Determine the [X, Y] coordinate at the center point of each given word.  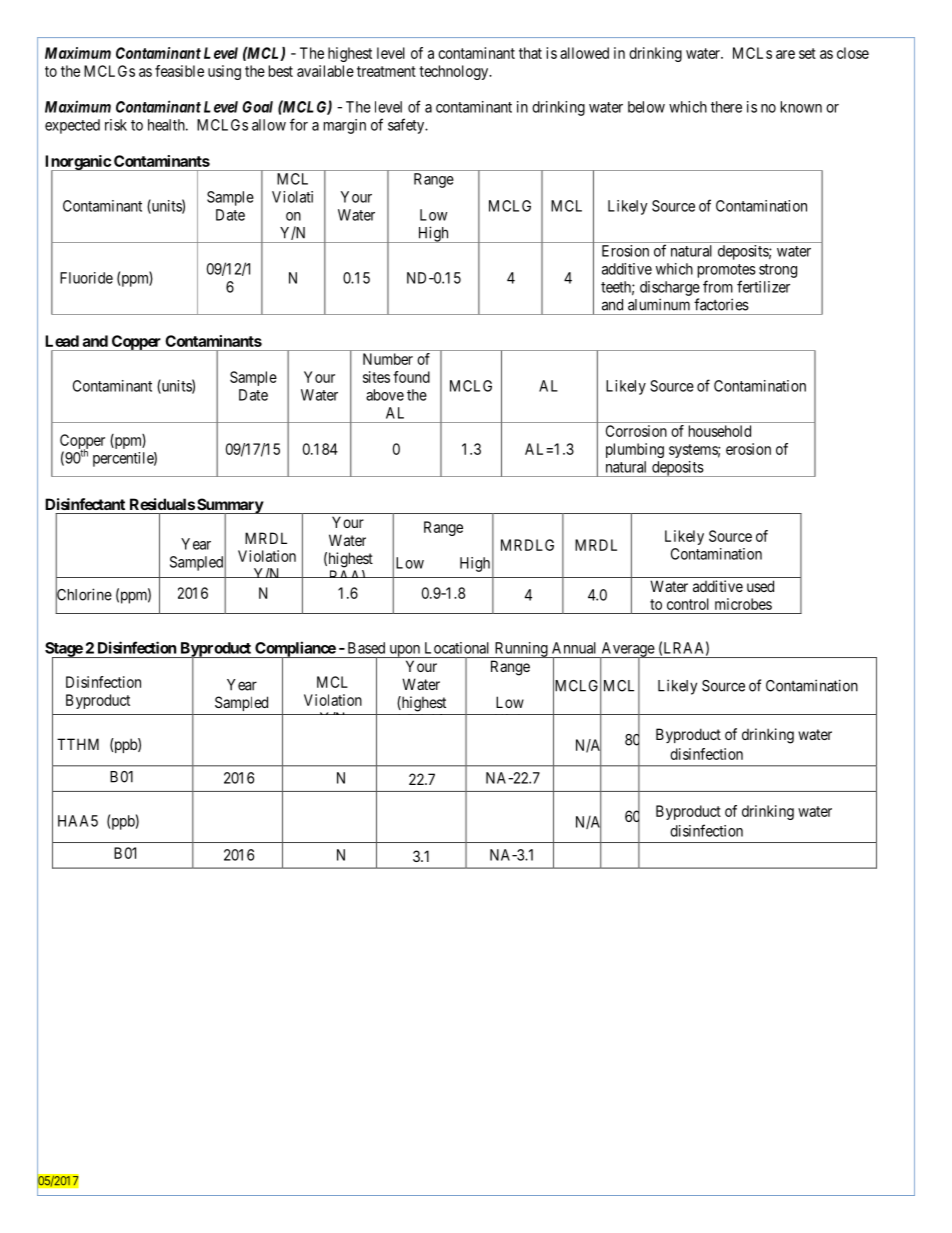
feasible [179, 71]
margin [345, 126]
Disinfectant [85, 504]
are [785, 54]
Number [388, 359]
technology [455, 72]
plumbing [635, 450]
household [720, 431]
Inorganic [78, 163]
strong [778, 271]
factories [721, 304]
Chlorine [84, 595]
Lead [62, 341]
